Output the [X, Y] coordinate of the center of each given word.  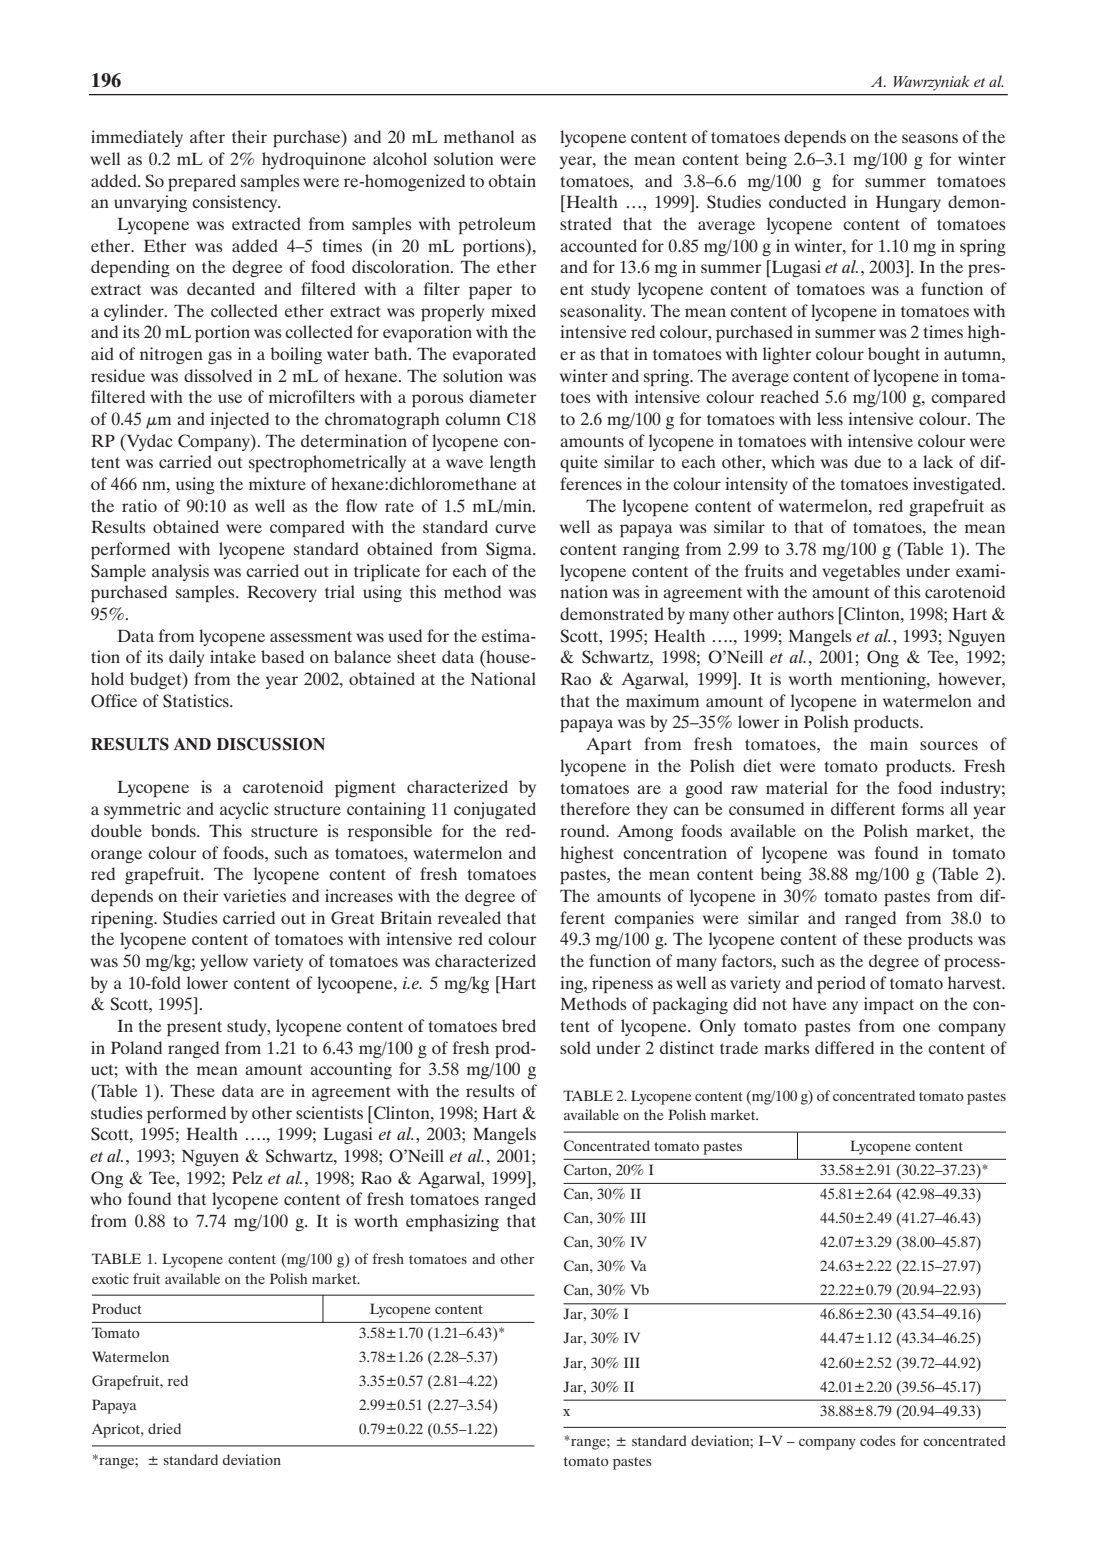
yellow [224, 962]
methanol [479, 136]
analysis [180, 572]
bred [519, 1025]
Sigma [510, 550]
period [841, 985]
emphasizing [452, 1223]
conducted [807, 201]
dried [164, 1428]
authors [806, 613]
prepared [202, 183]
